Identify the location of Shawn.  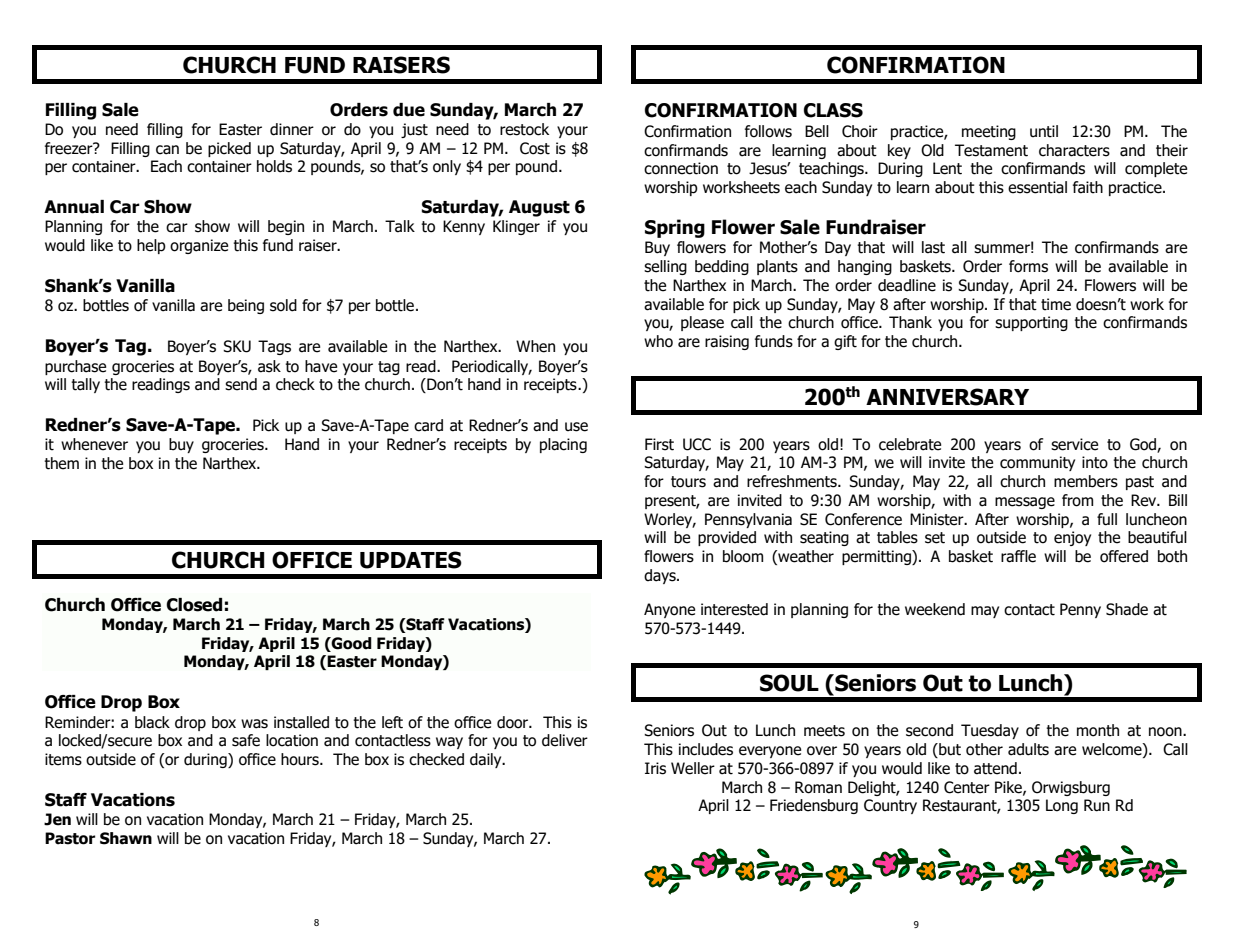
(126, 838).
